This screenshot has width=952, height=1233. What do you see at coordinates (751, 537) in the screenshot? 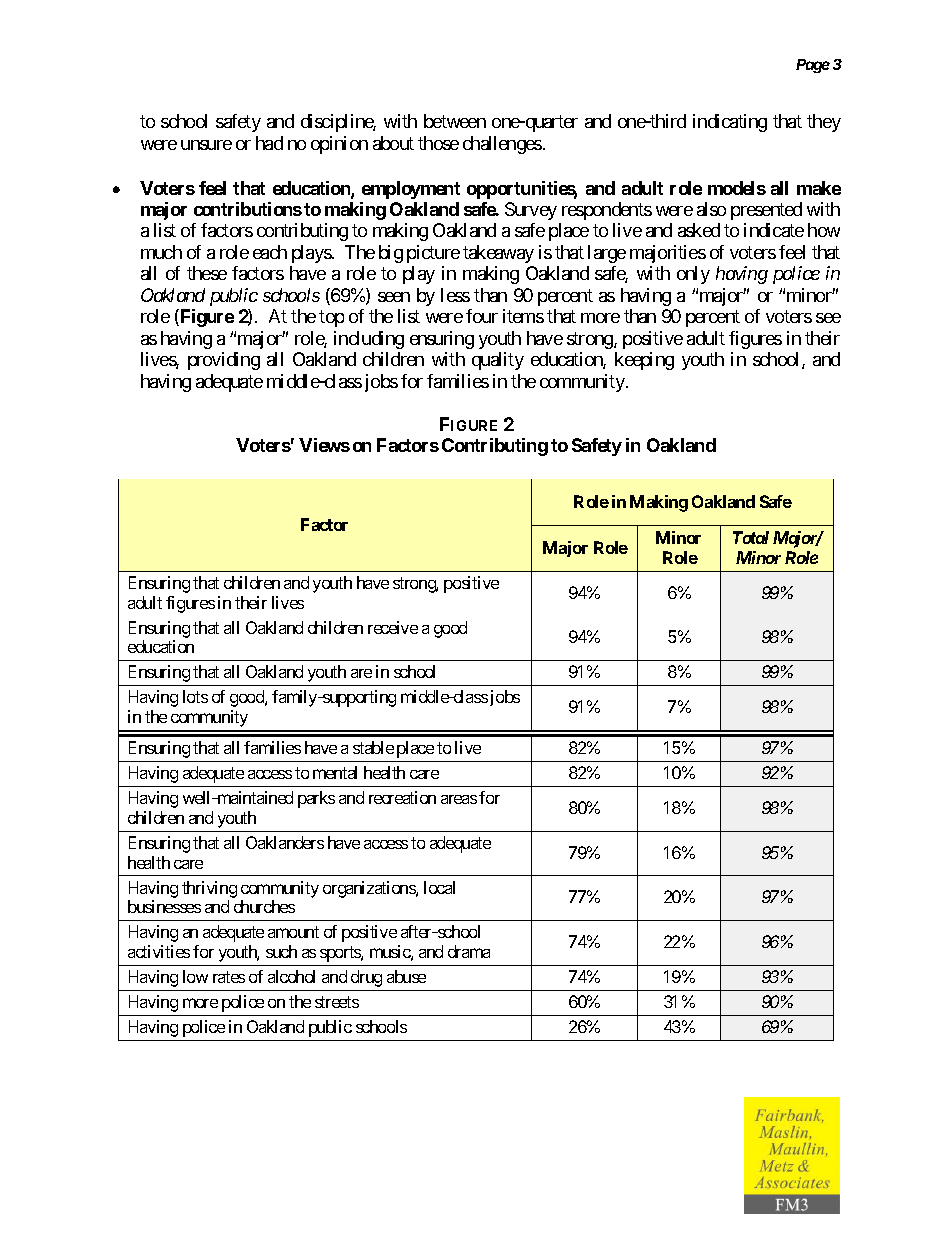
I see `Total` at bounding box center [751, 537].
